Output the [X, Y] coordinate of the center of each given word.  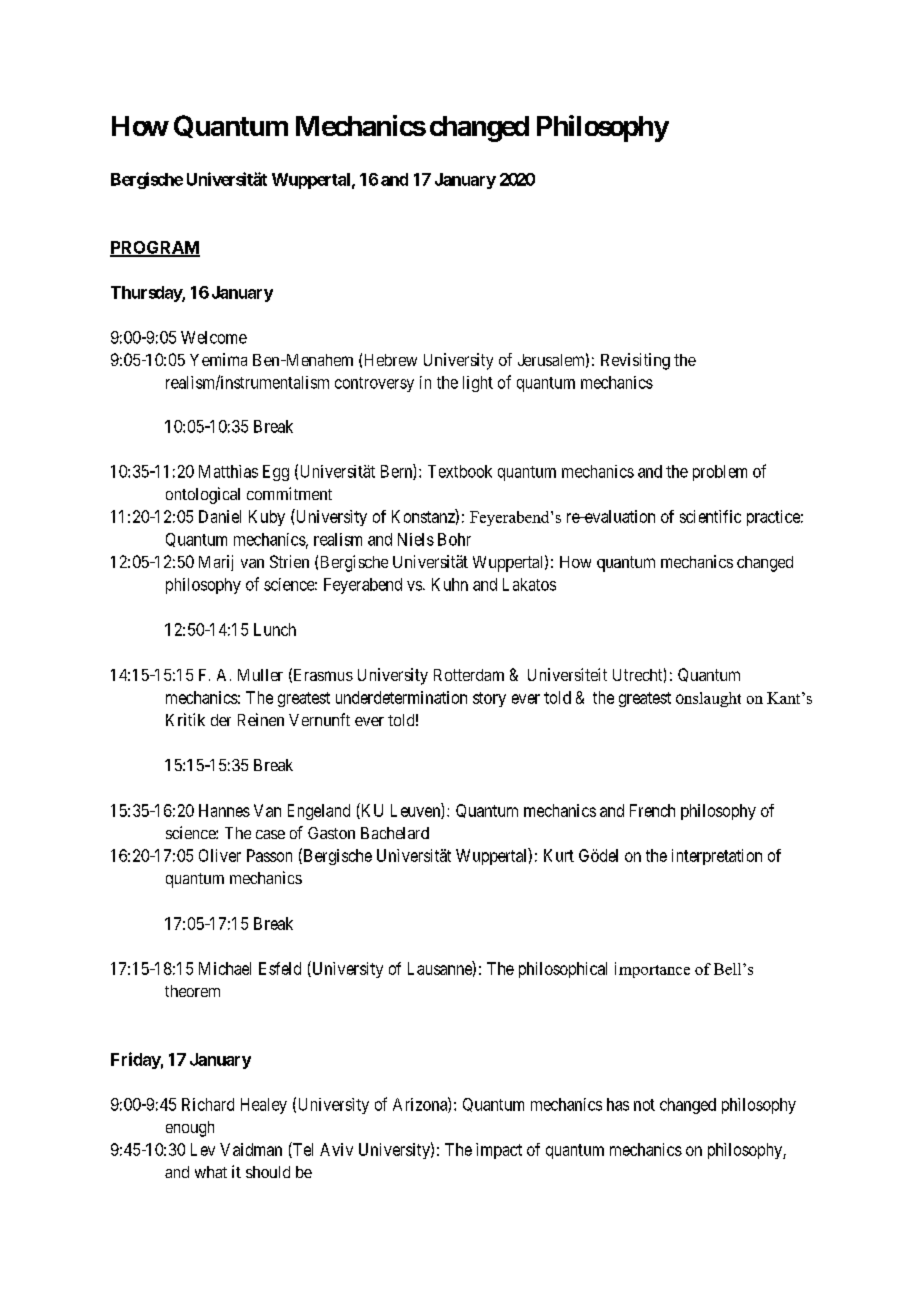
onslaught [708, 699]
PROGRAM [155, 248]
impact [499, 1151]
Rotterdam [469, 675]
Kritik [185, 719]
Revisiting [635, 361]
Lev [203, 1149]
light [478, 384]
